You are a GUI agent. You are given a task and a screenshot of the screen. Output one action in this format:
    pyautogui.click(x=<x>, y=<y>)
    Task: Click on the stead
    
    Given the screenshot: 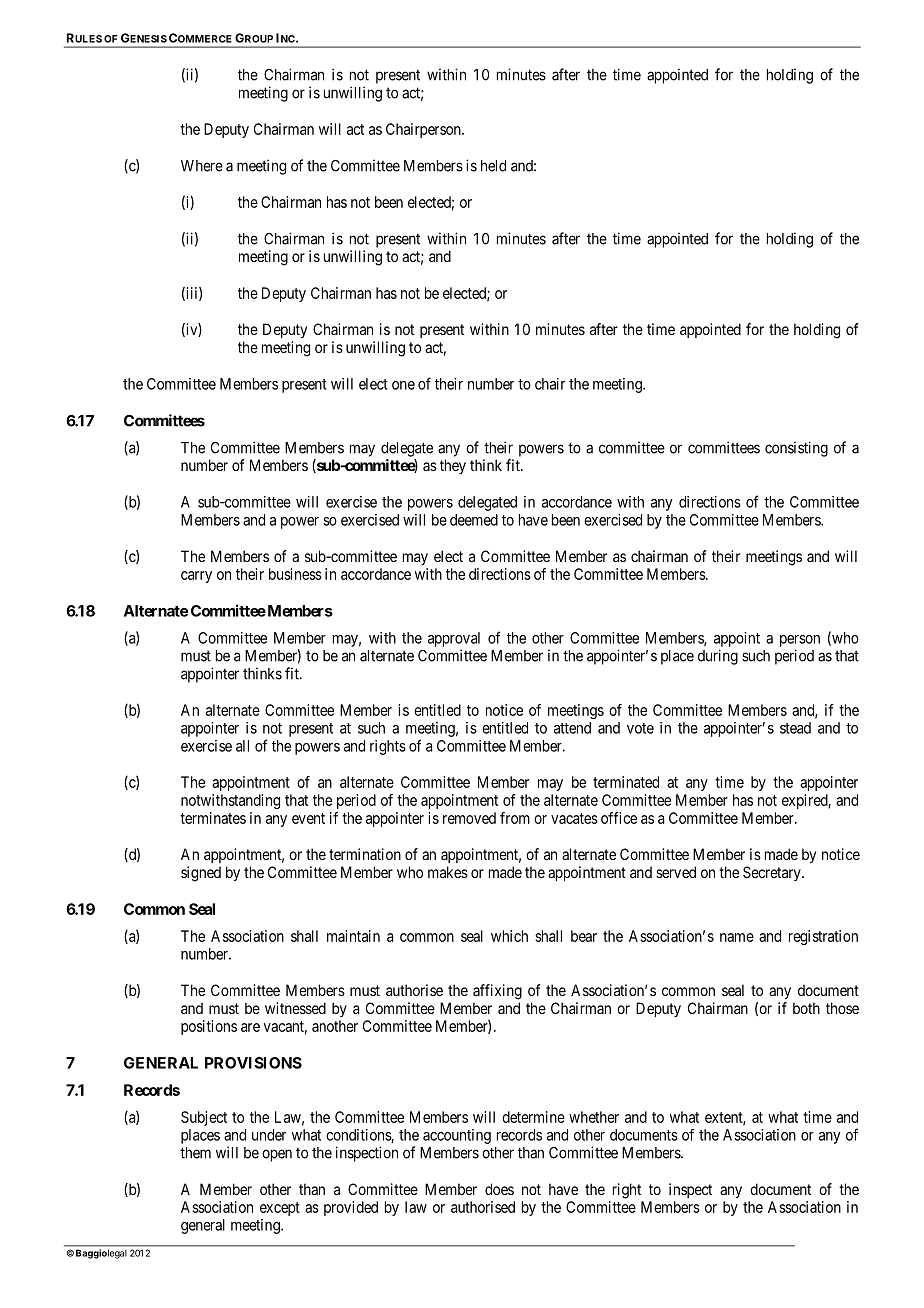 What is the action you would take?
    pyautogui.click(x=795, y=728)
